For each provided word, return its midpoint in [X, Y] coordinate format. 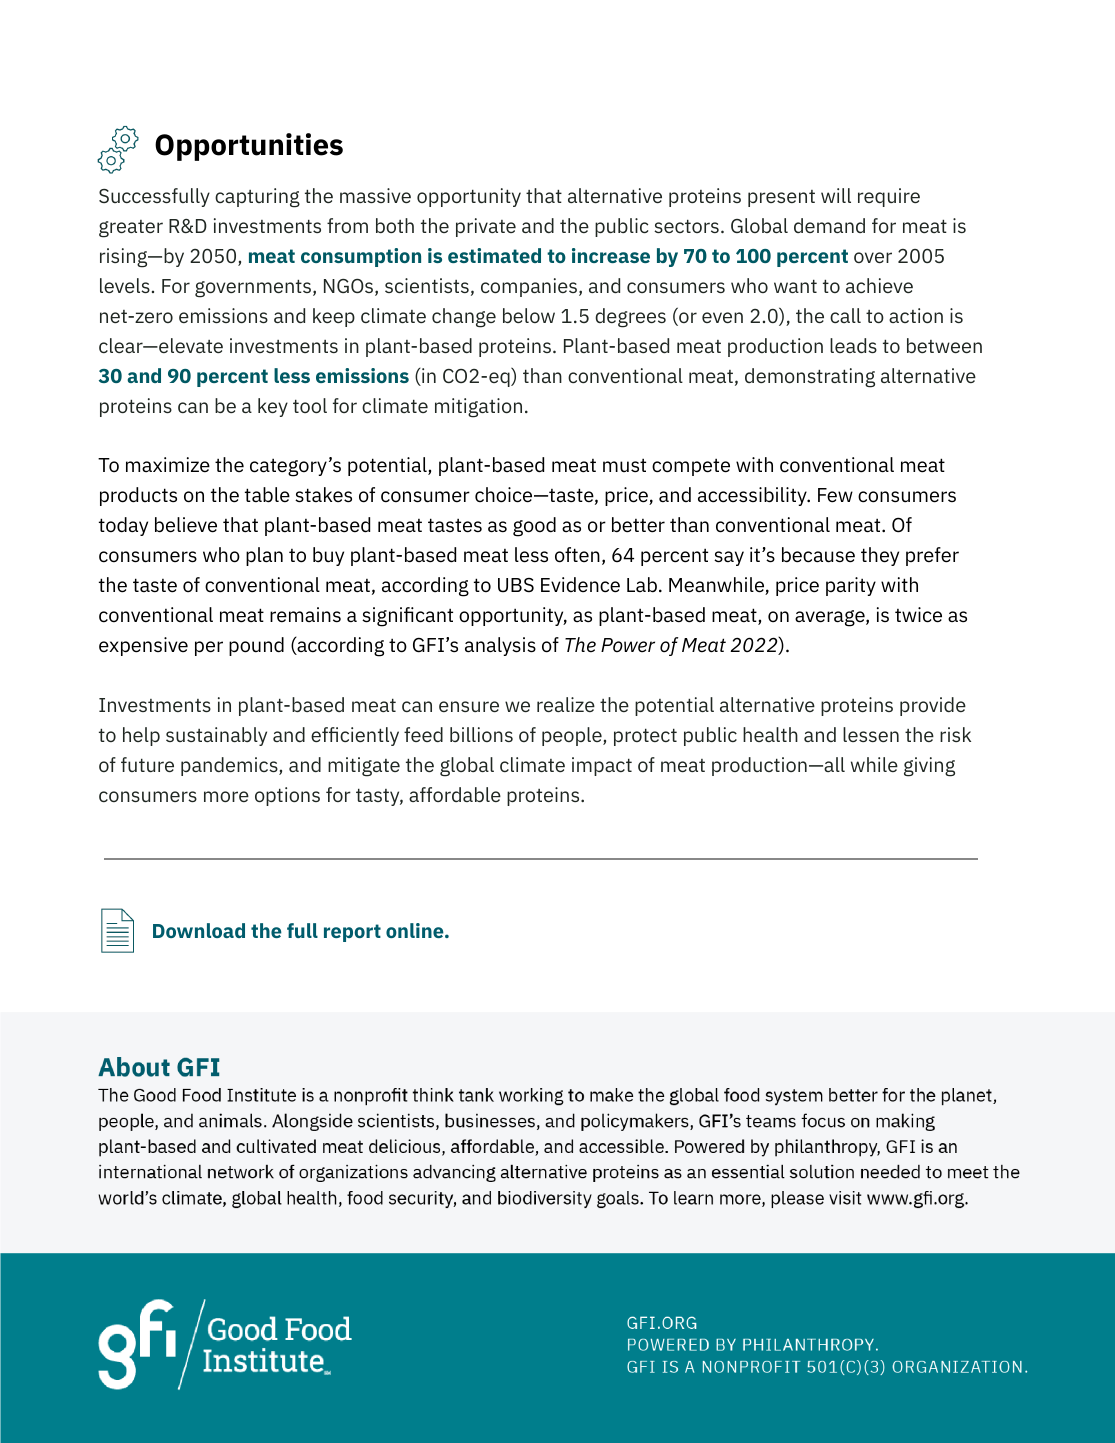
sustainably [216, 736]
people [573, 736]
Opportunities [249, 147]
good [534, 527]
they [880, 556]
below [529, 315]
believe [186, 525]
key [273, 407]
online [416, 930]
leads [853, 345]
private [486, 227]
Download [199, 930]
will [836, 195]
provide [933, 706]
